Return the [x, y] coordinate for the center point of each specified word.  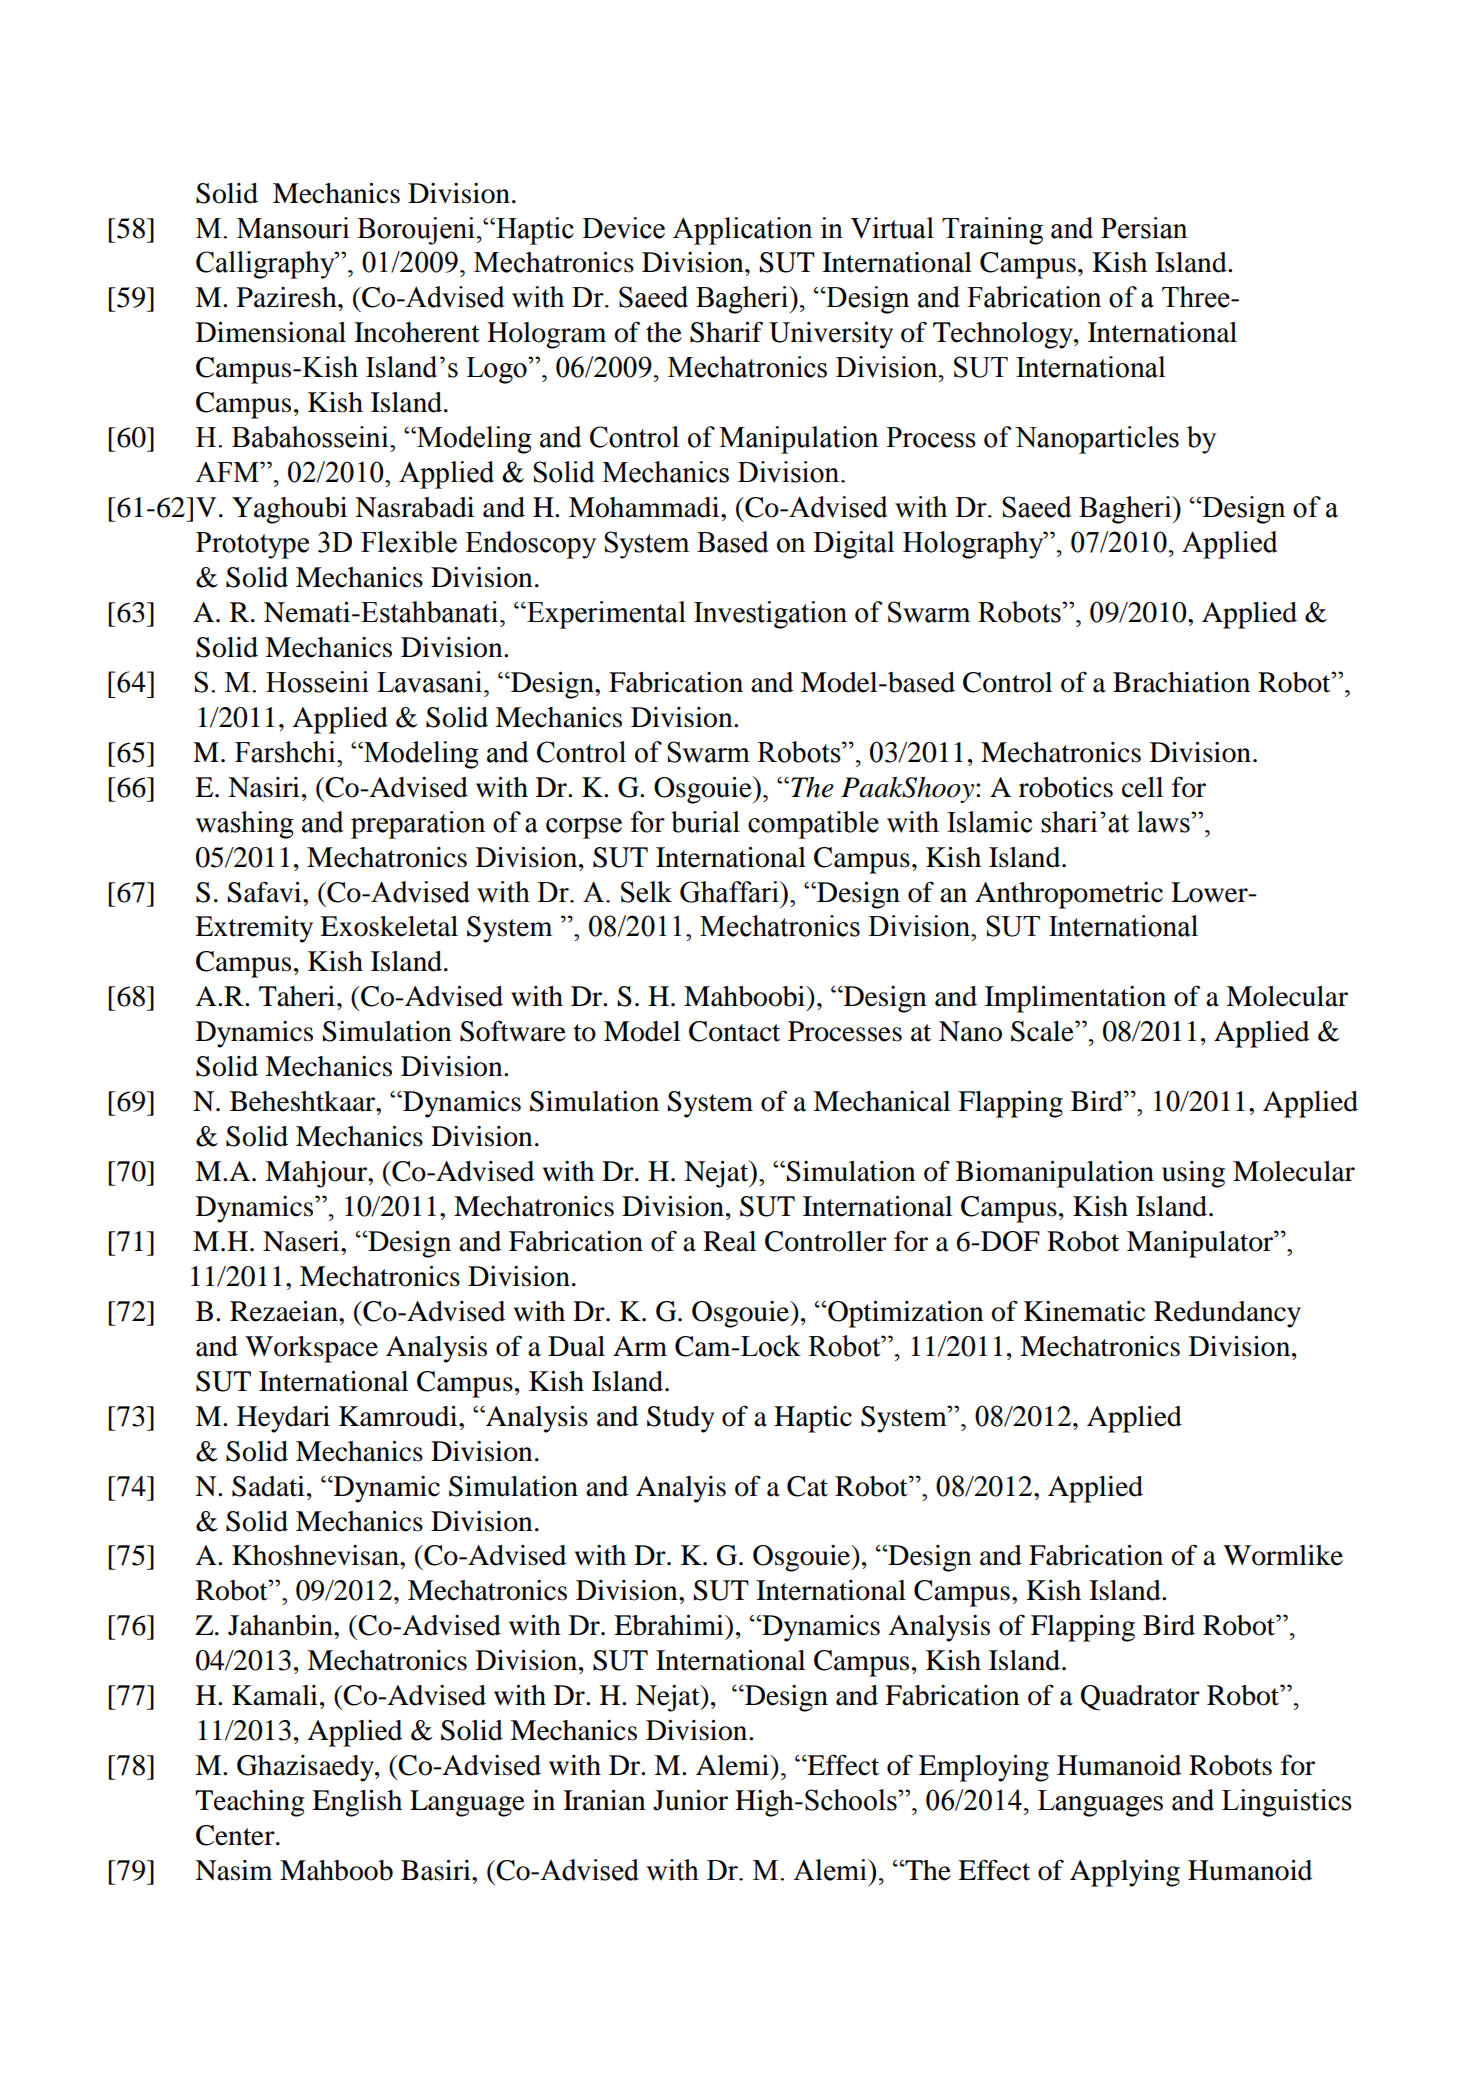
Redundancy [1227, 1314]
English [357, 1803]
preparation [418, 825]
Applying [1125, 1873]
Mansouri [293, 228]
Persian [1144, 228]
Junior [690, 1800]
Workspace [311, 1349]
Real [729, 1241]
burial [705, 822]
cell [1142, 787]
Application [742, 231]
